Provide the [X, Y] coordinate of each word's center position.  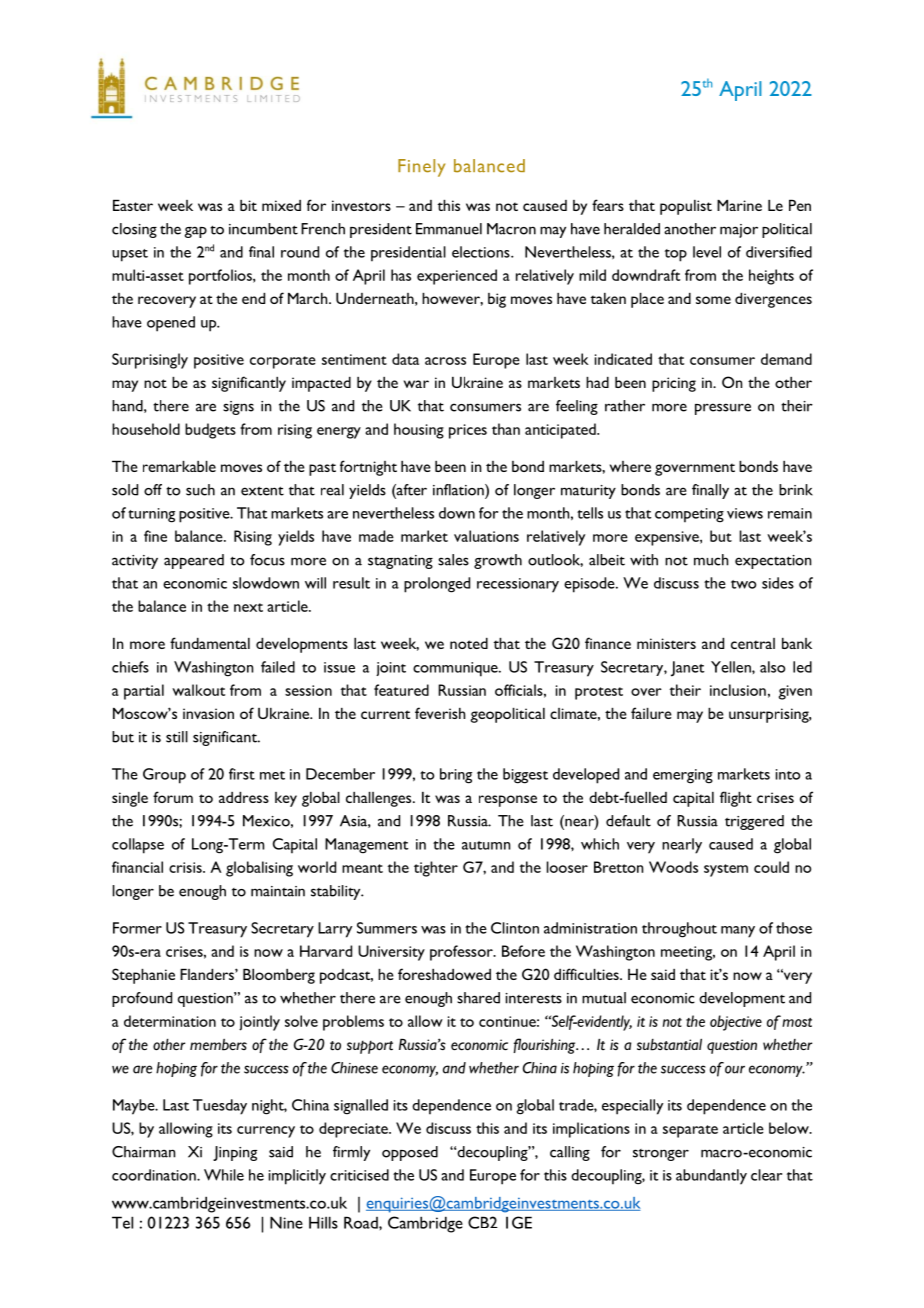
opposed [410, 1153]
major [739, 231]
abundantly [711, 1177]
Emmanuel [449, 229]
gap [195, 232]
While [224, 1175]
